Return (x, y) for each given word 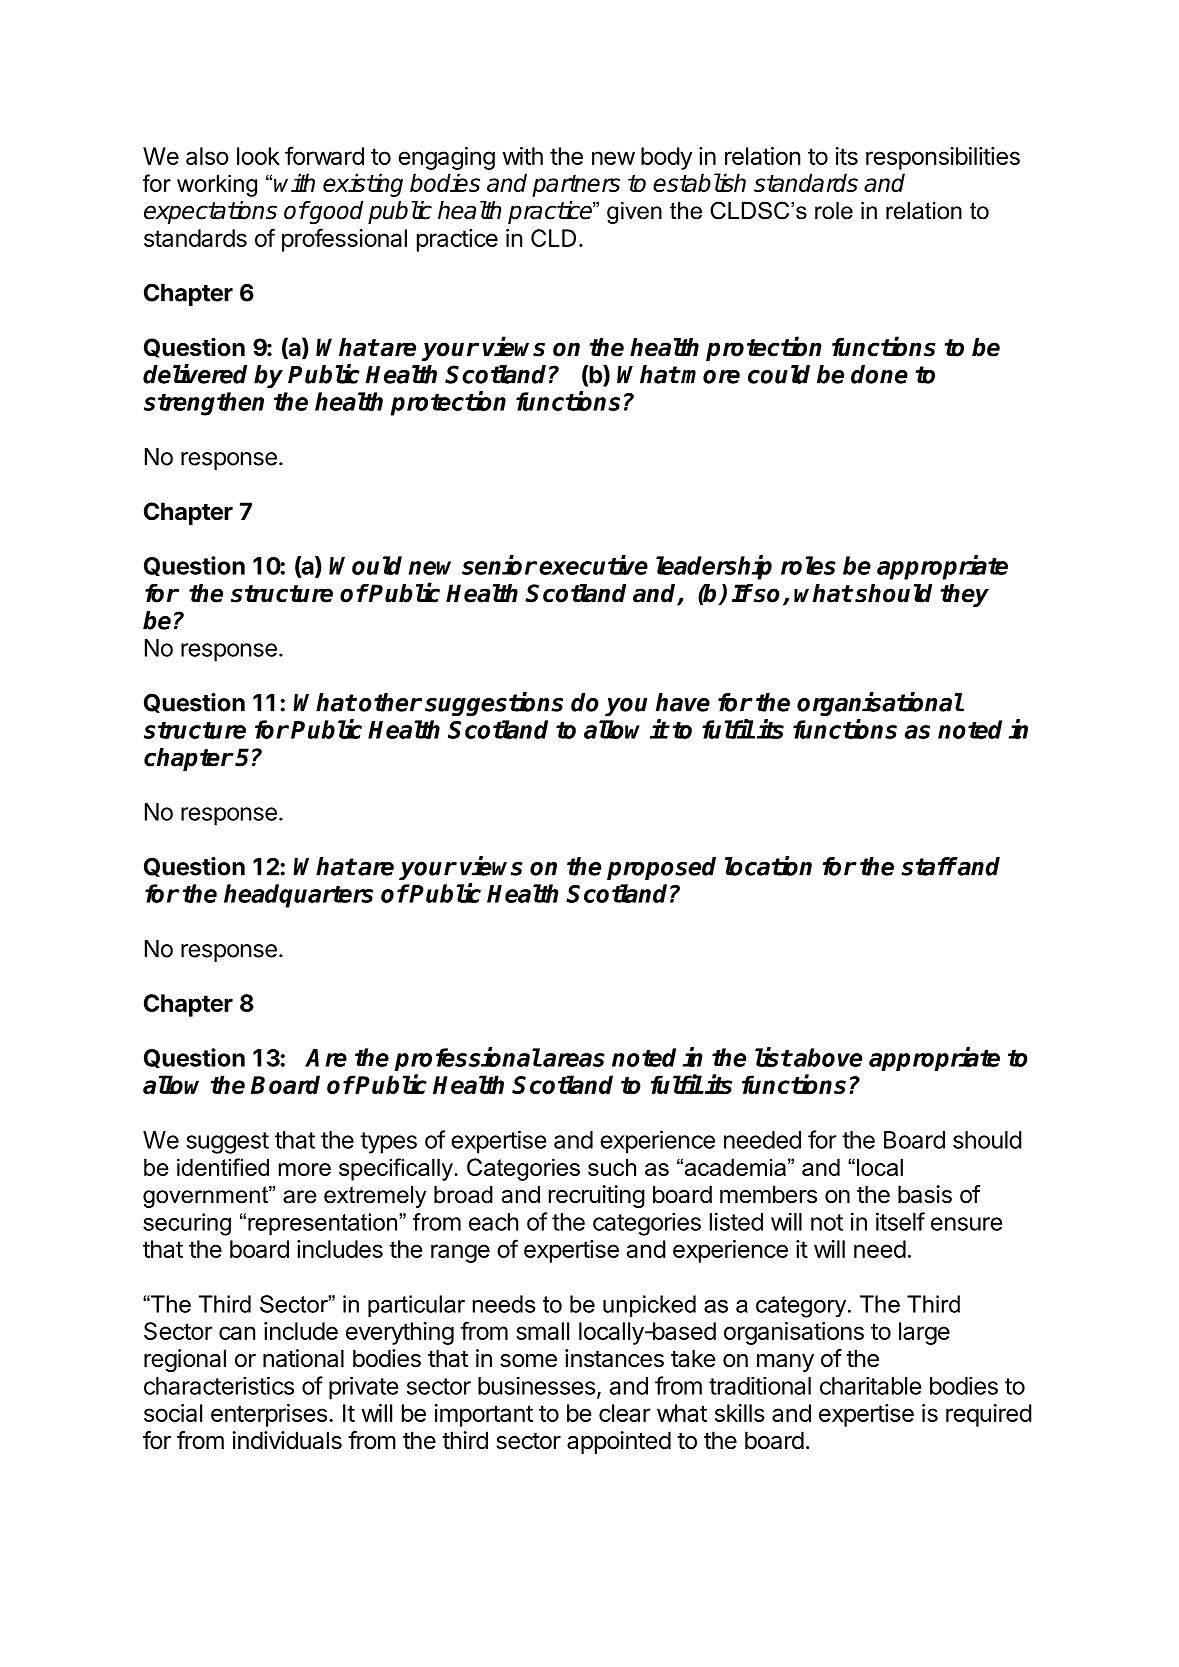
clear (624, 1413)
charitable (870, 1385)
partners (576, 186)
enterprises (269, 1415)
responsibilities (943, 158)
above (827, 1057)
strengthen (204, 404)
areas (574, 1060)
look (258, 156)
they (965, 595)
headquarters (298, 896)
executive (593, 565)
